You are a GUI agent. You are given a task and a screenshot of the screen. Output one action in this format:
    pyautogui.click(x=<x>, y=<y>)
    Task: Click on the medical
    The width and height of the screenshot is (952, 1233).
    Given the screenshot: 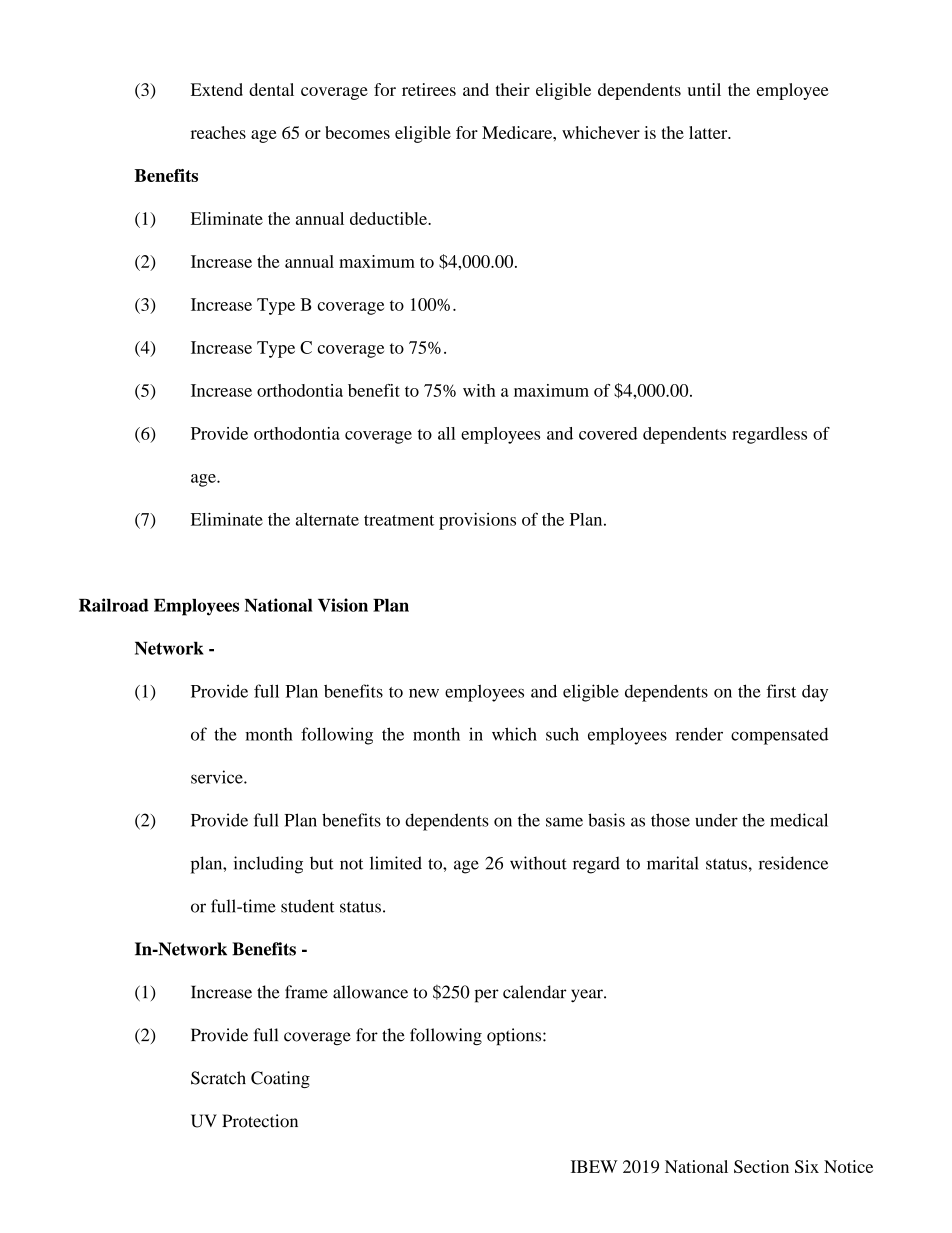 What is the action you would take?
    pyautogui.click(x=799, y=820)
